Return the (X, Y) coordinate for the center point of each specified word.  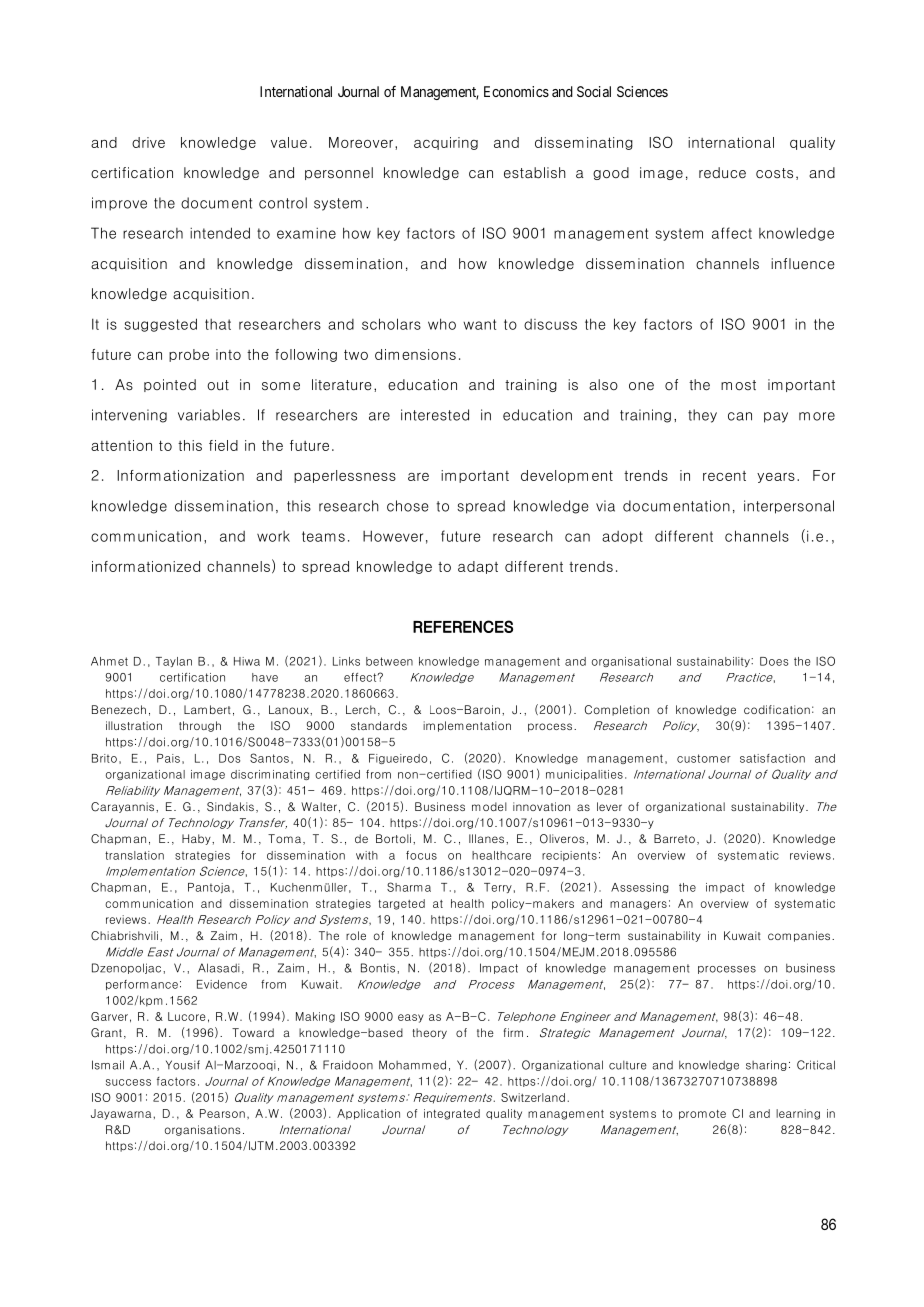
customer (704, 758)
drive (148, 142)
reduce (722, 173)
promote (702, 1115)
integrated (452, 1114)
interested (435, 415)
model (489, 806)
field (223, 445)
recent (724, 476)
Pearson (222, 1113)
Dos (229, 758)
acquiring (446, 143)
